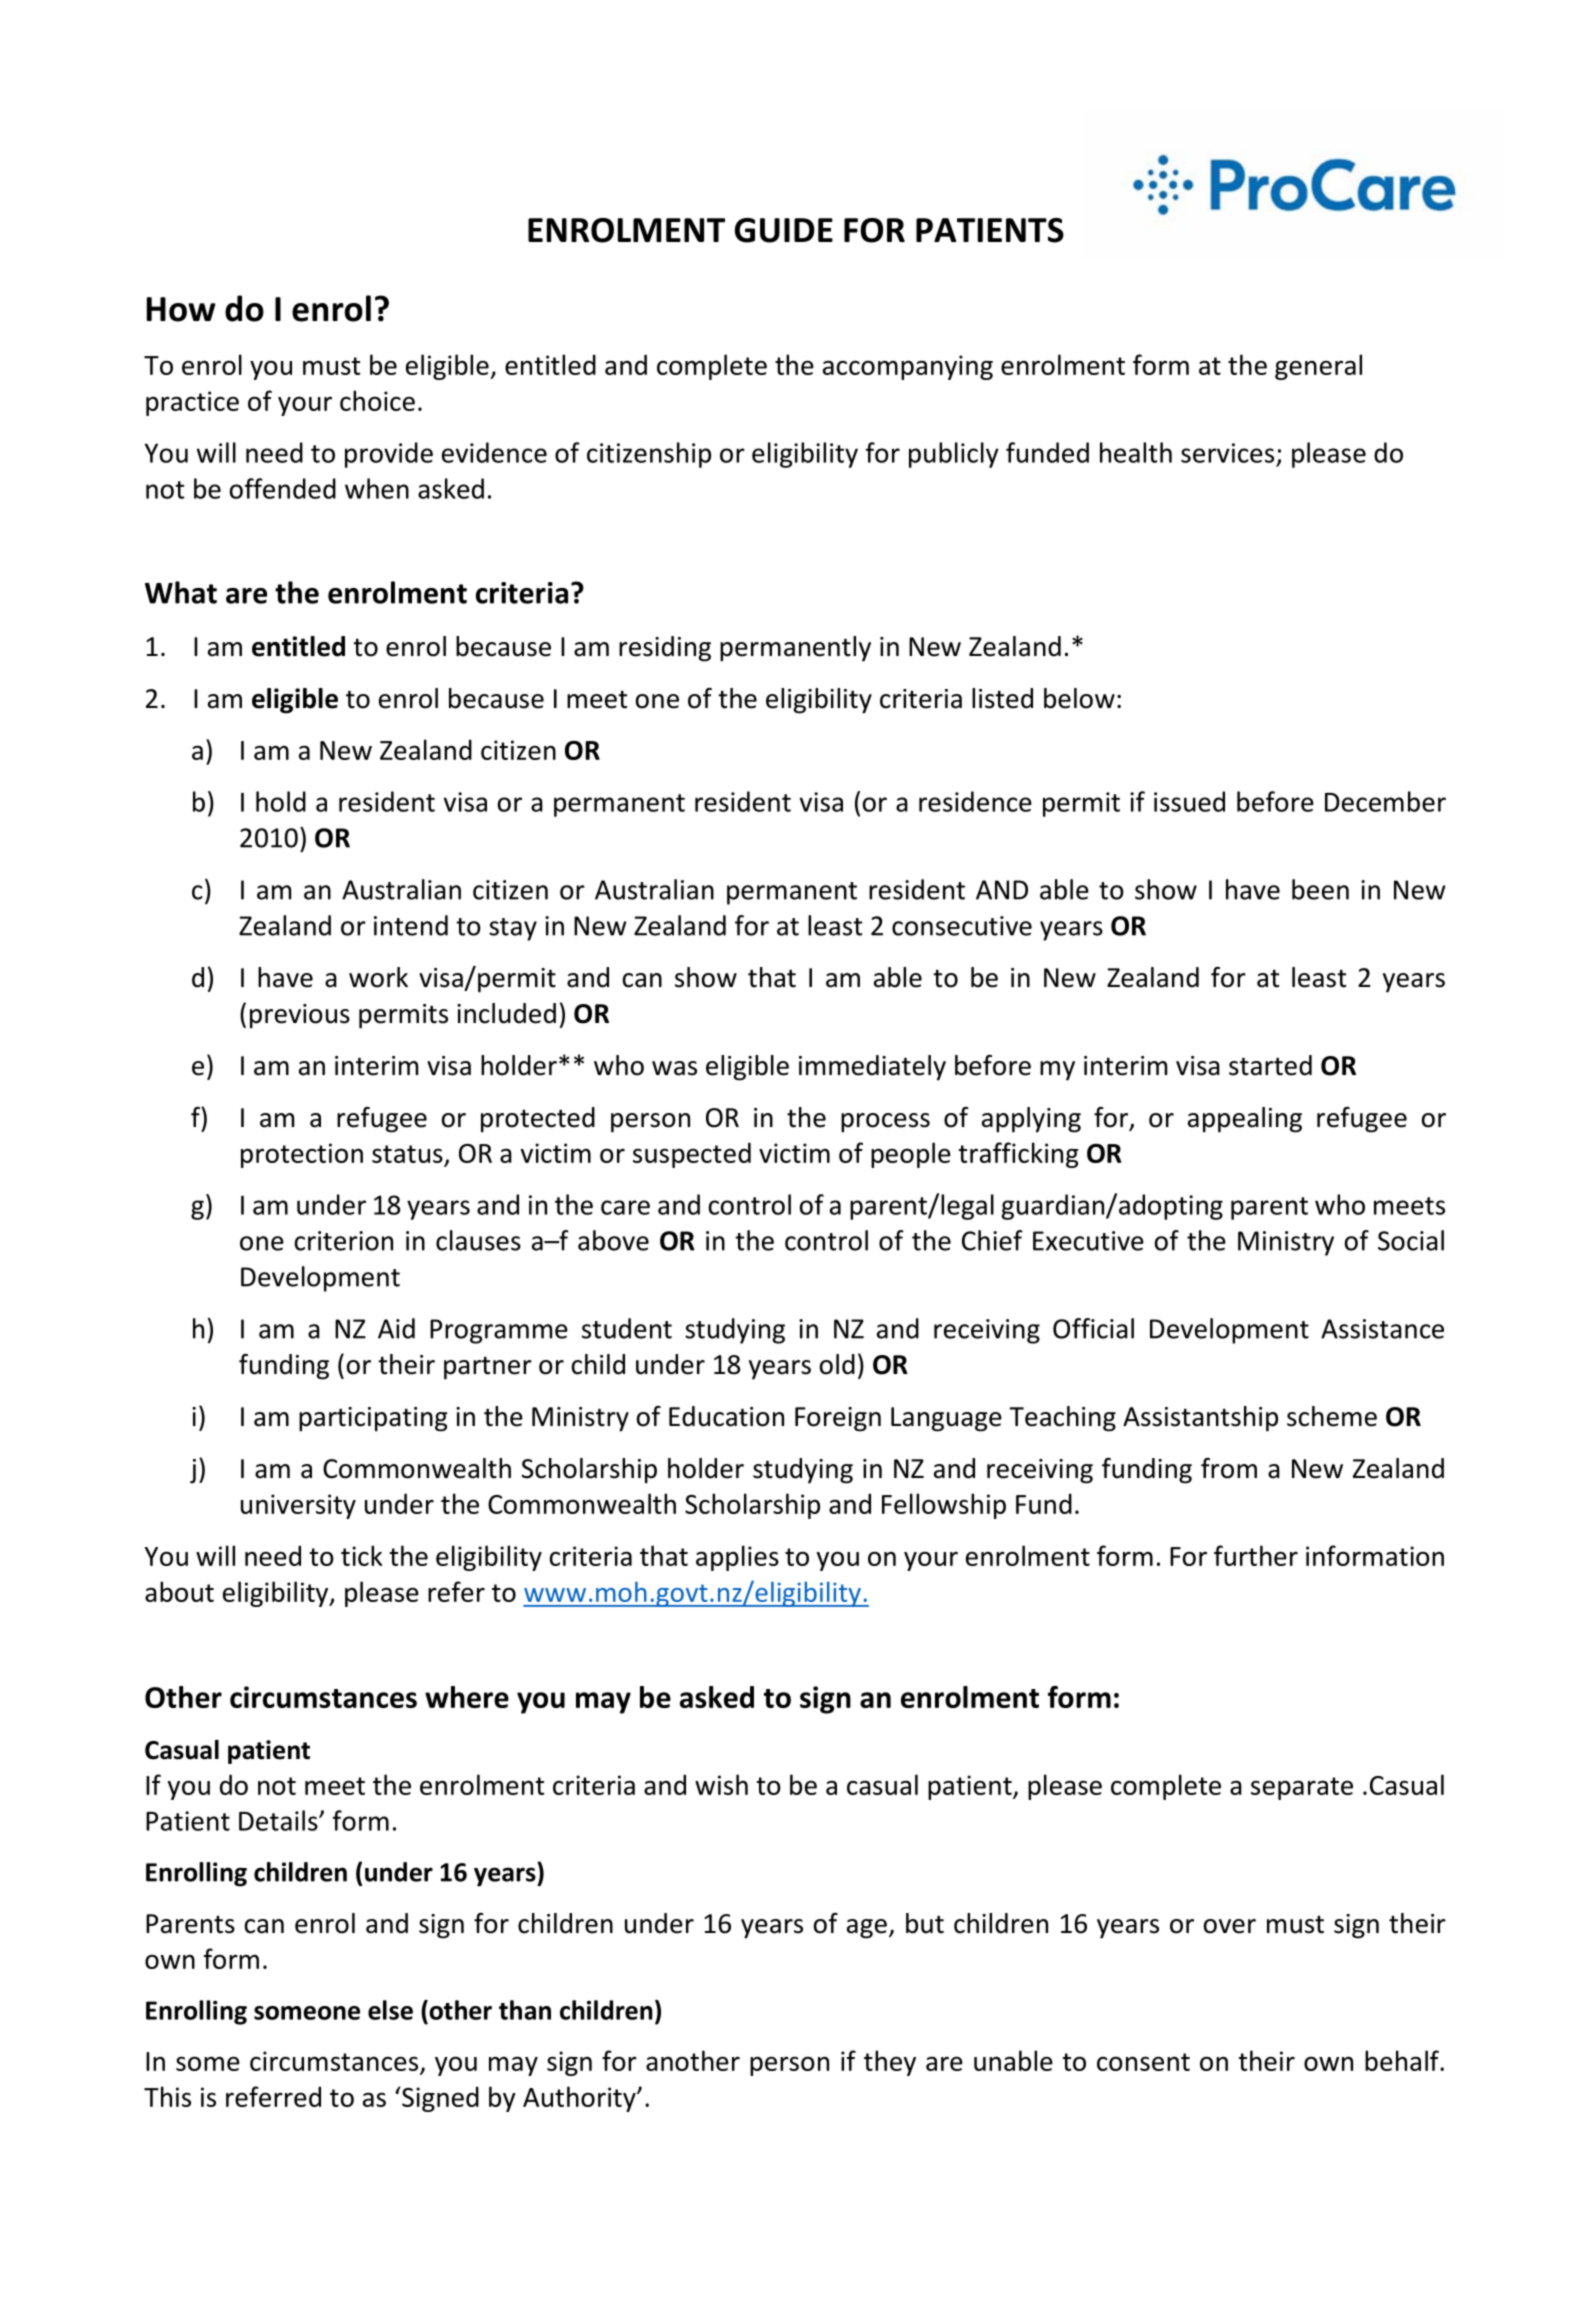 The width and height of the image is (1590, 2316). Describe the element at coordinates (390, 2010) in the image. I see `else` at that location.
